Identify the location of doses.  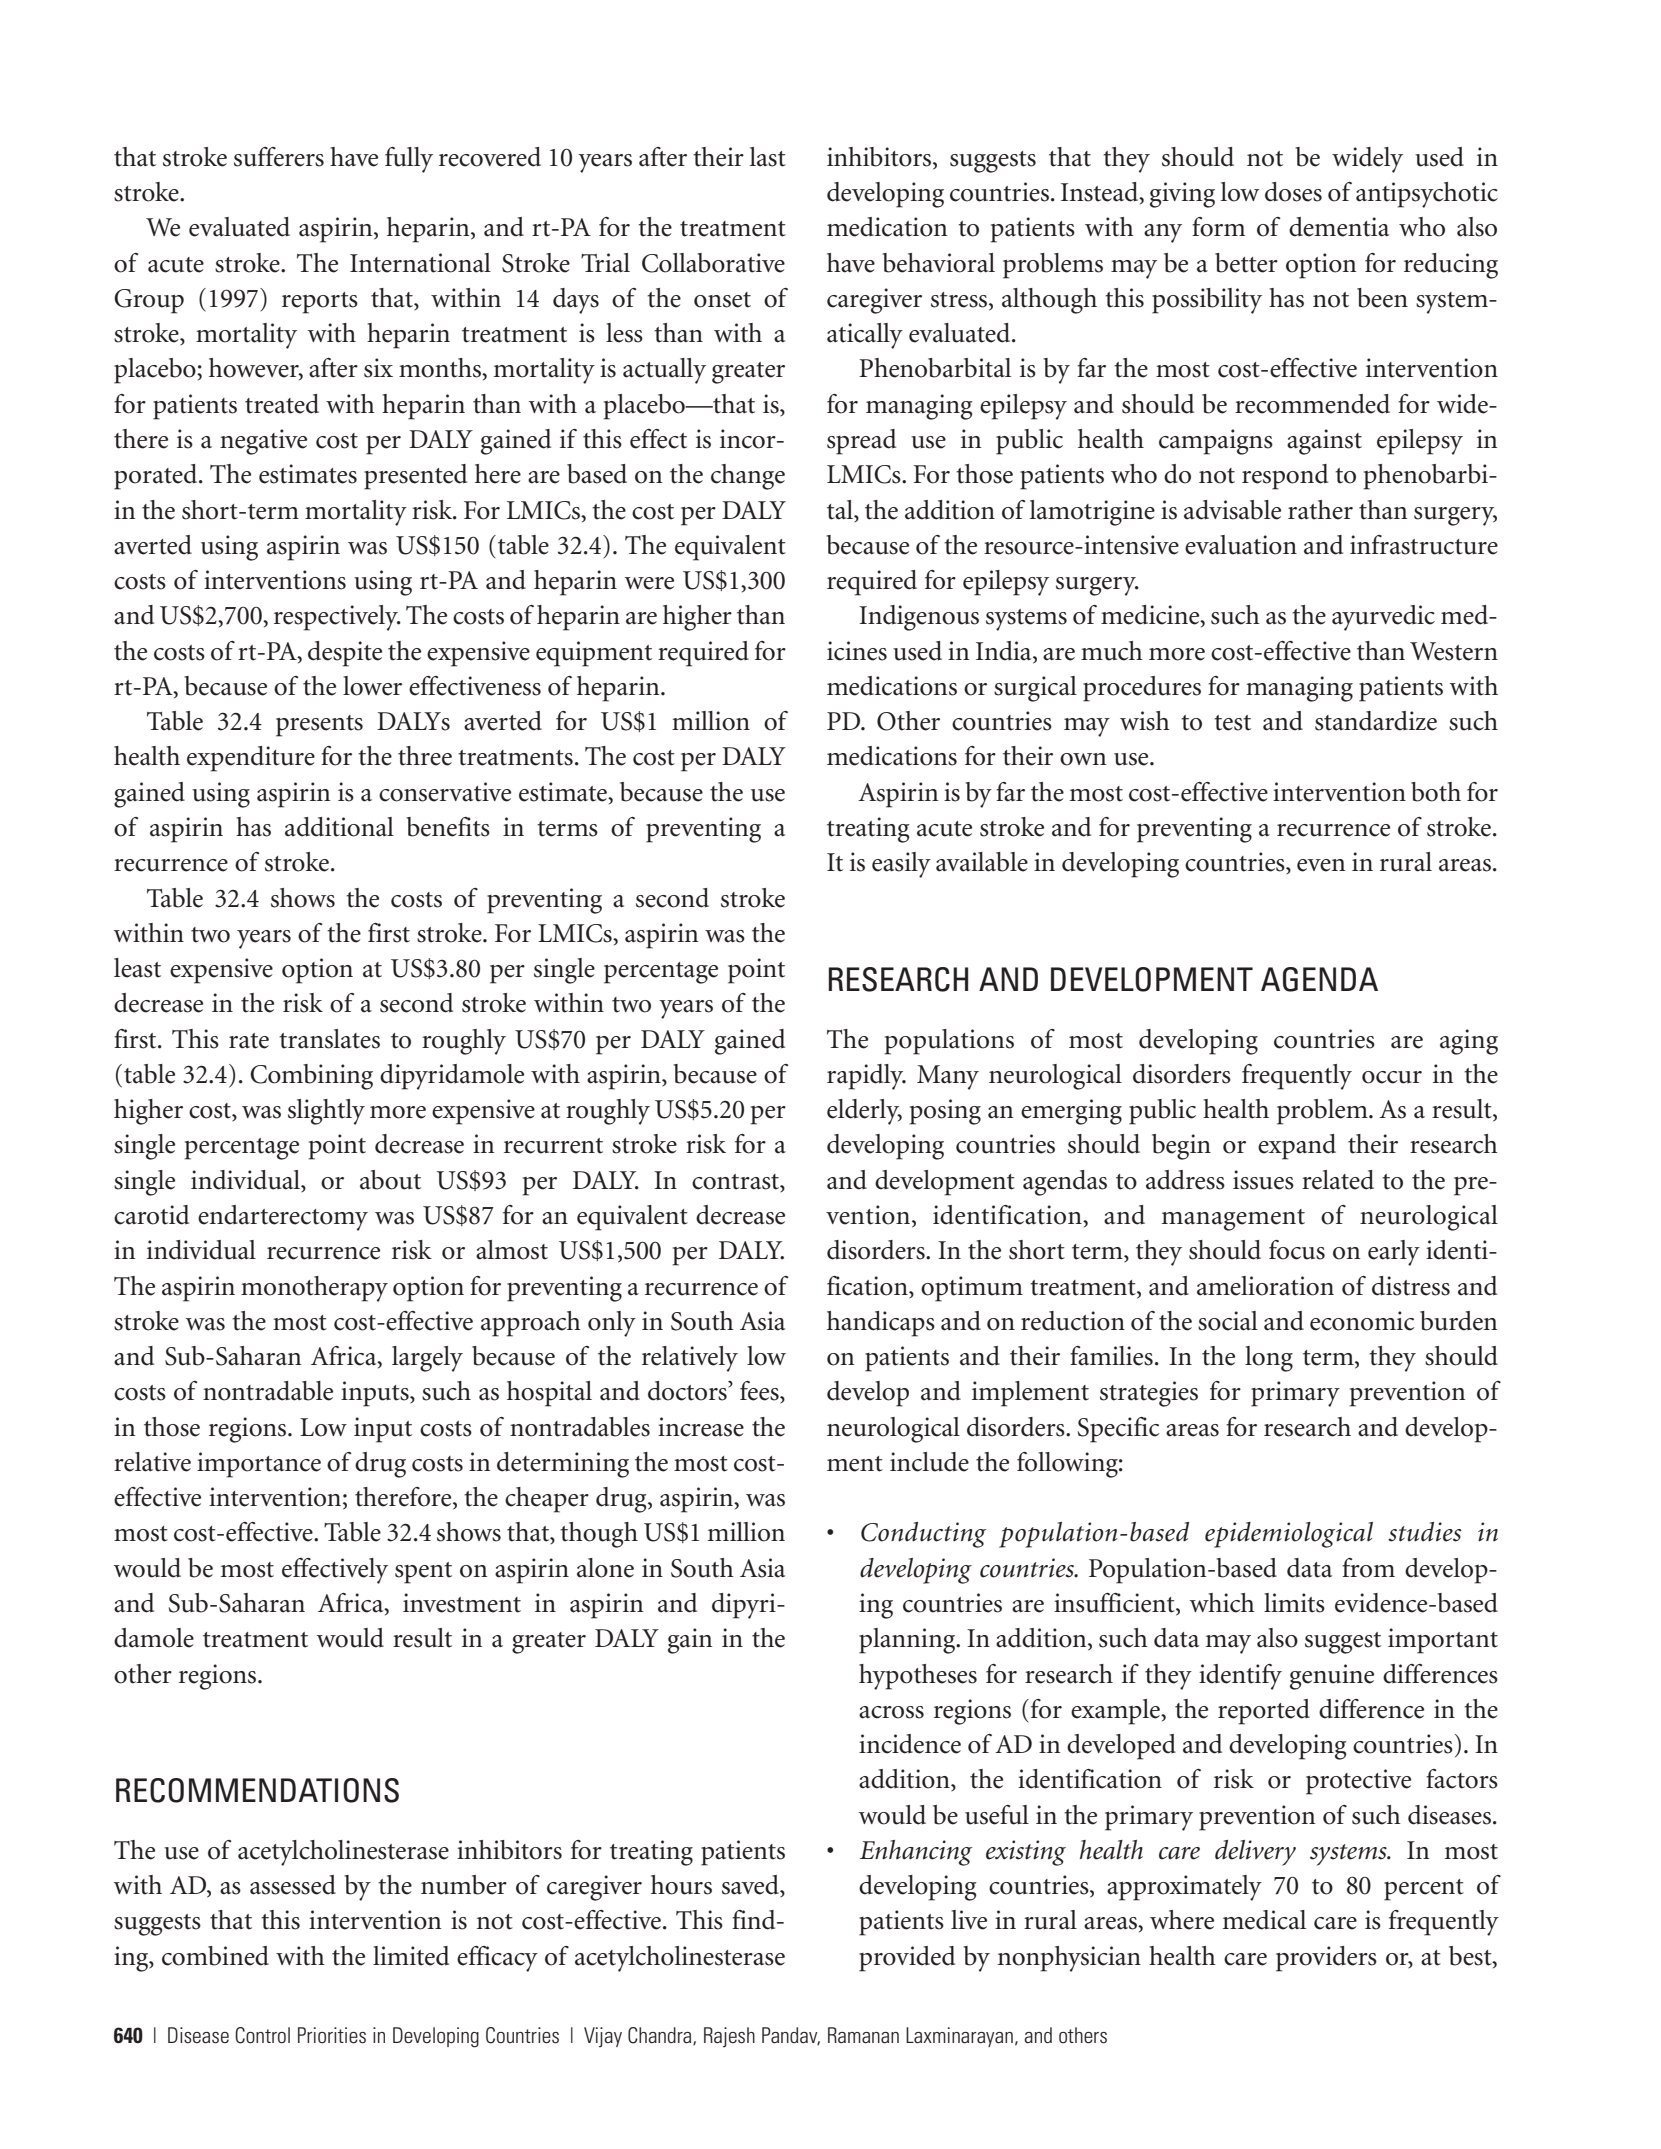
(1293, 192).
